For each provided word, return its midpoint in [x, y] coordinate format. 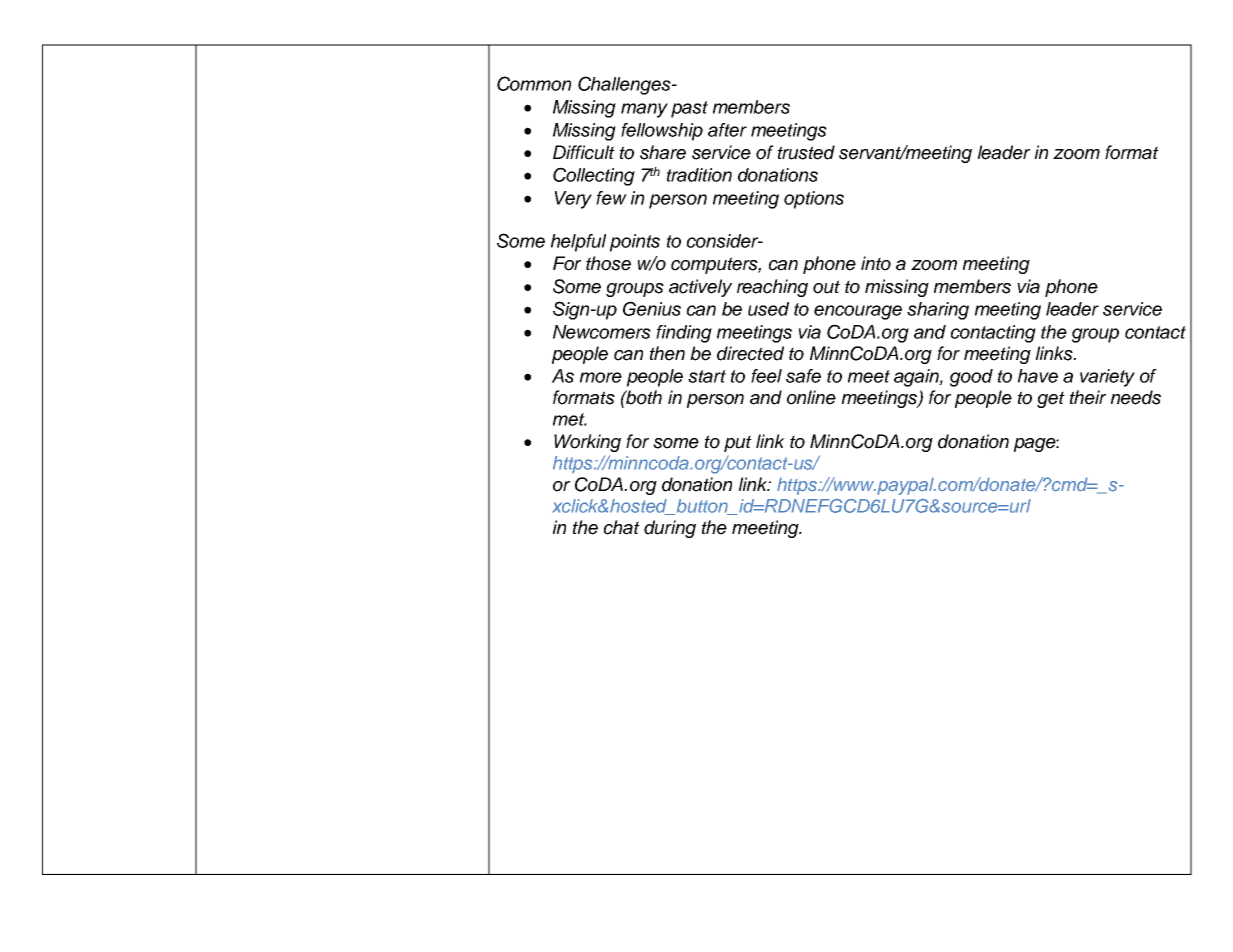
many [644, 110]
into [876, 263]
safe [803, 376]
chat [622, 527]
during [670, 529]
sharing [938, 311]
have [1038, 376]
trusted [806, 152]
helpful [578, 243]
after [727, 130]
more [601, 377]
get [1051, 399]
